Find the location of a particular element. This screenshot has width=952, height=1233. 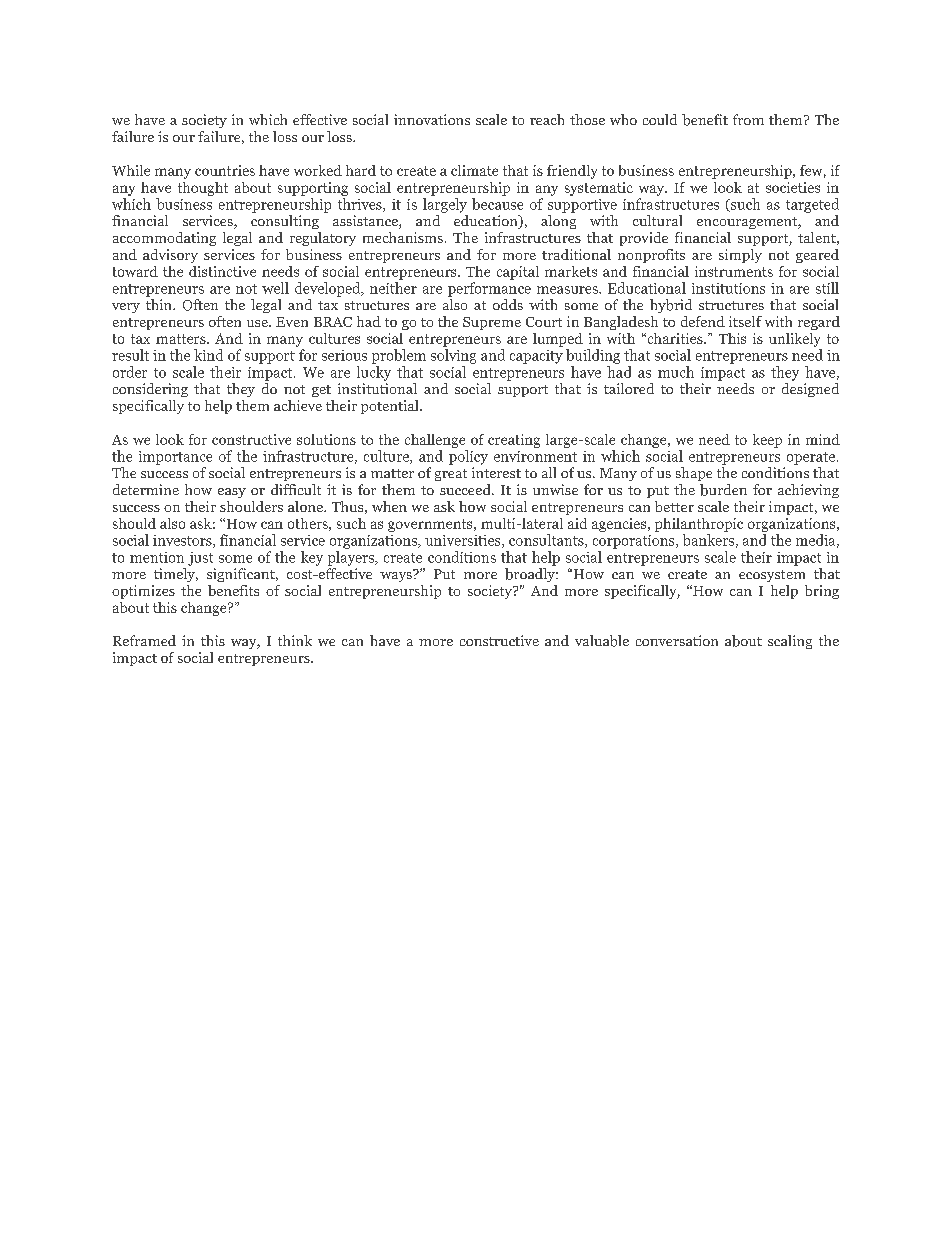

scaling is located at coordinates (790, 642).
